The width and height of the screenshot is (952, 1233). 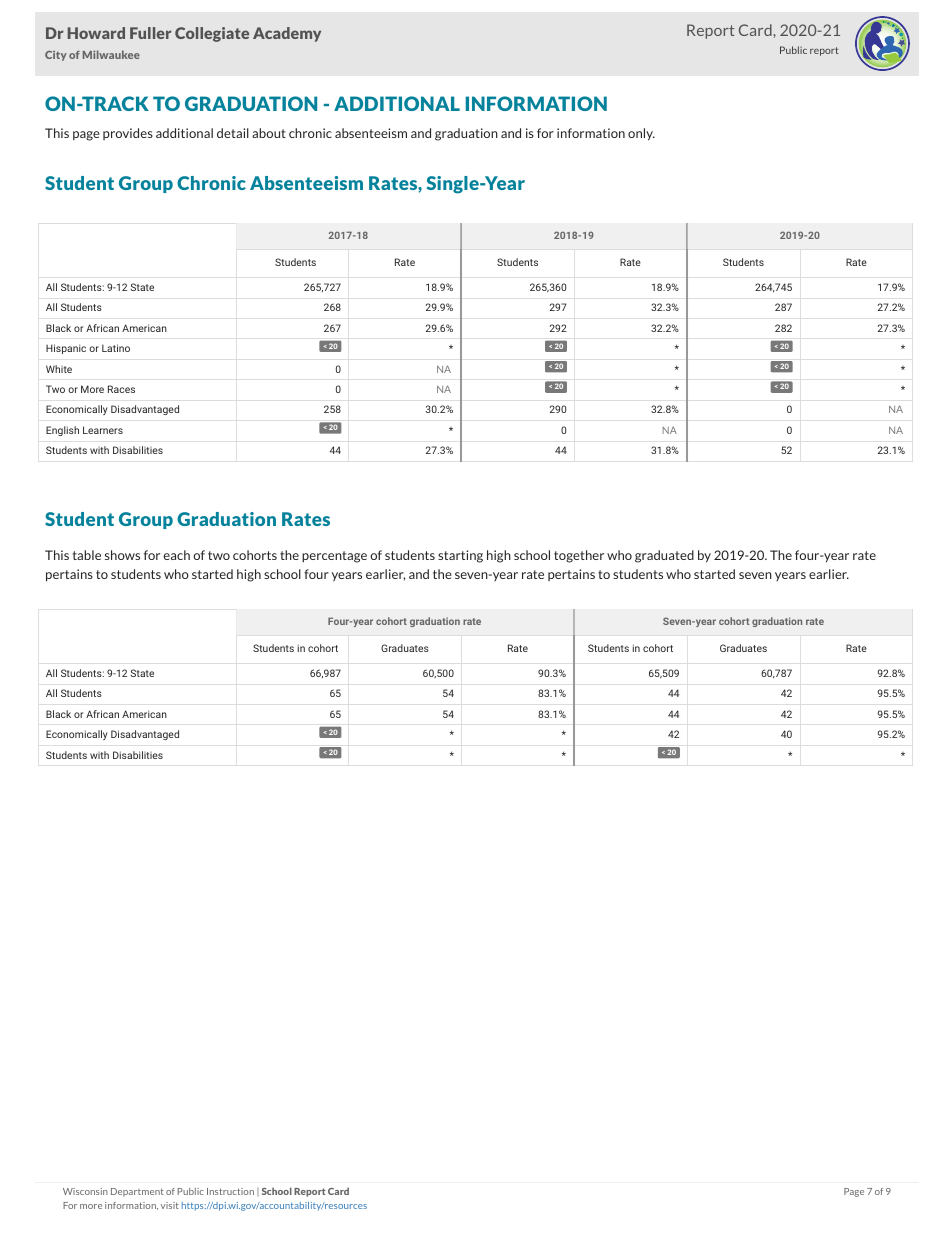 I want to click on percentage, so click(x=334, y=557).
